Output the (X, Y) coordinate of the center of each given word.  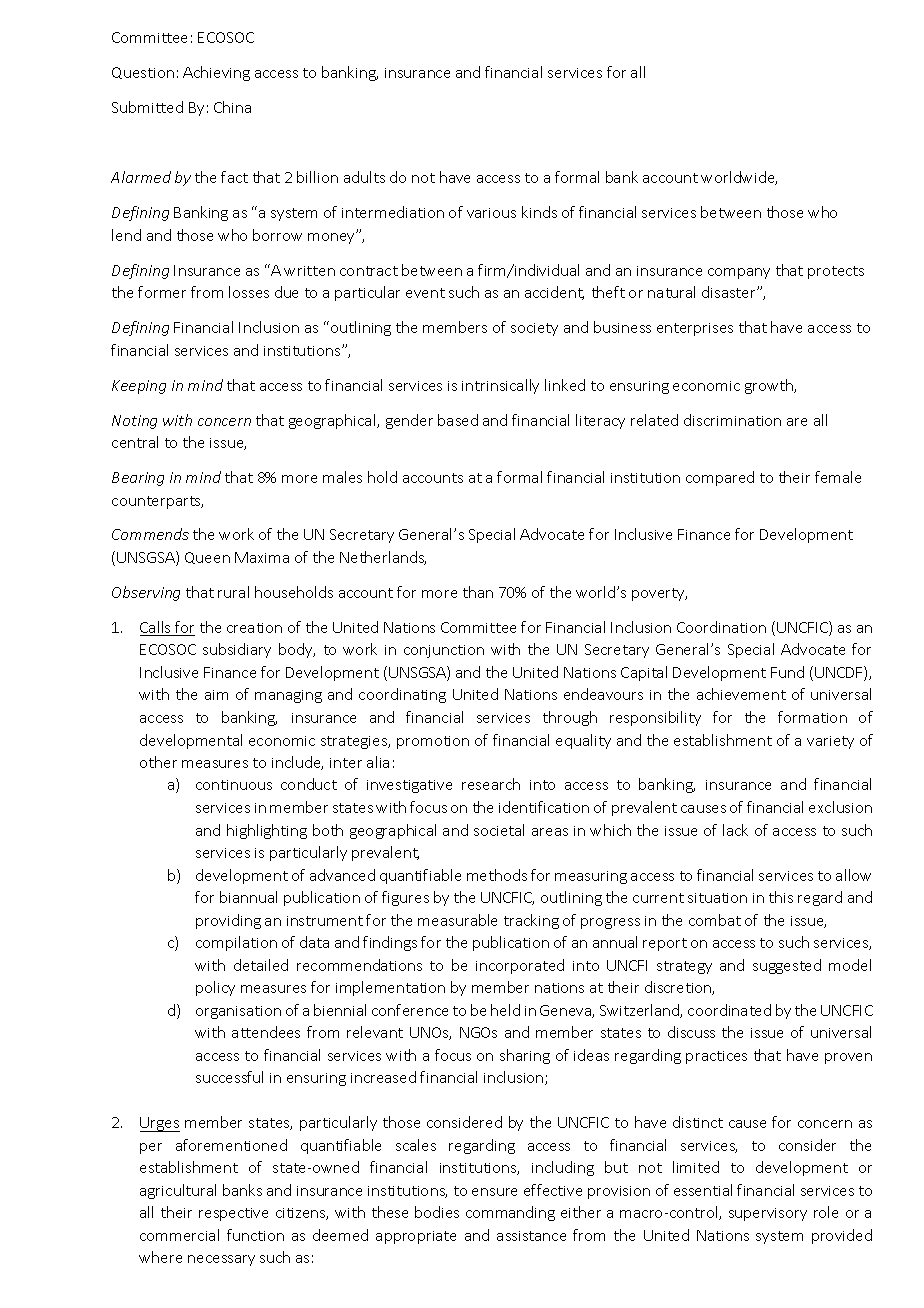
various (491, 213)
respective (233, 1214)
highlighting (267, 831)
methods (497, 875)
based (458, 420)
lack (735, 830)
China (232, 107)
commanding (510, 1213)
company (739, 273)
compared (720, 478)
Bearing (138, 479)
